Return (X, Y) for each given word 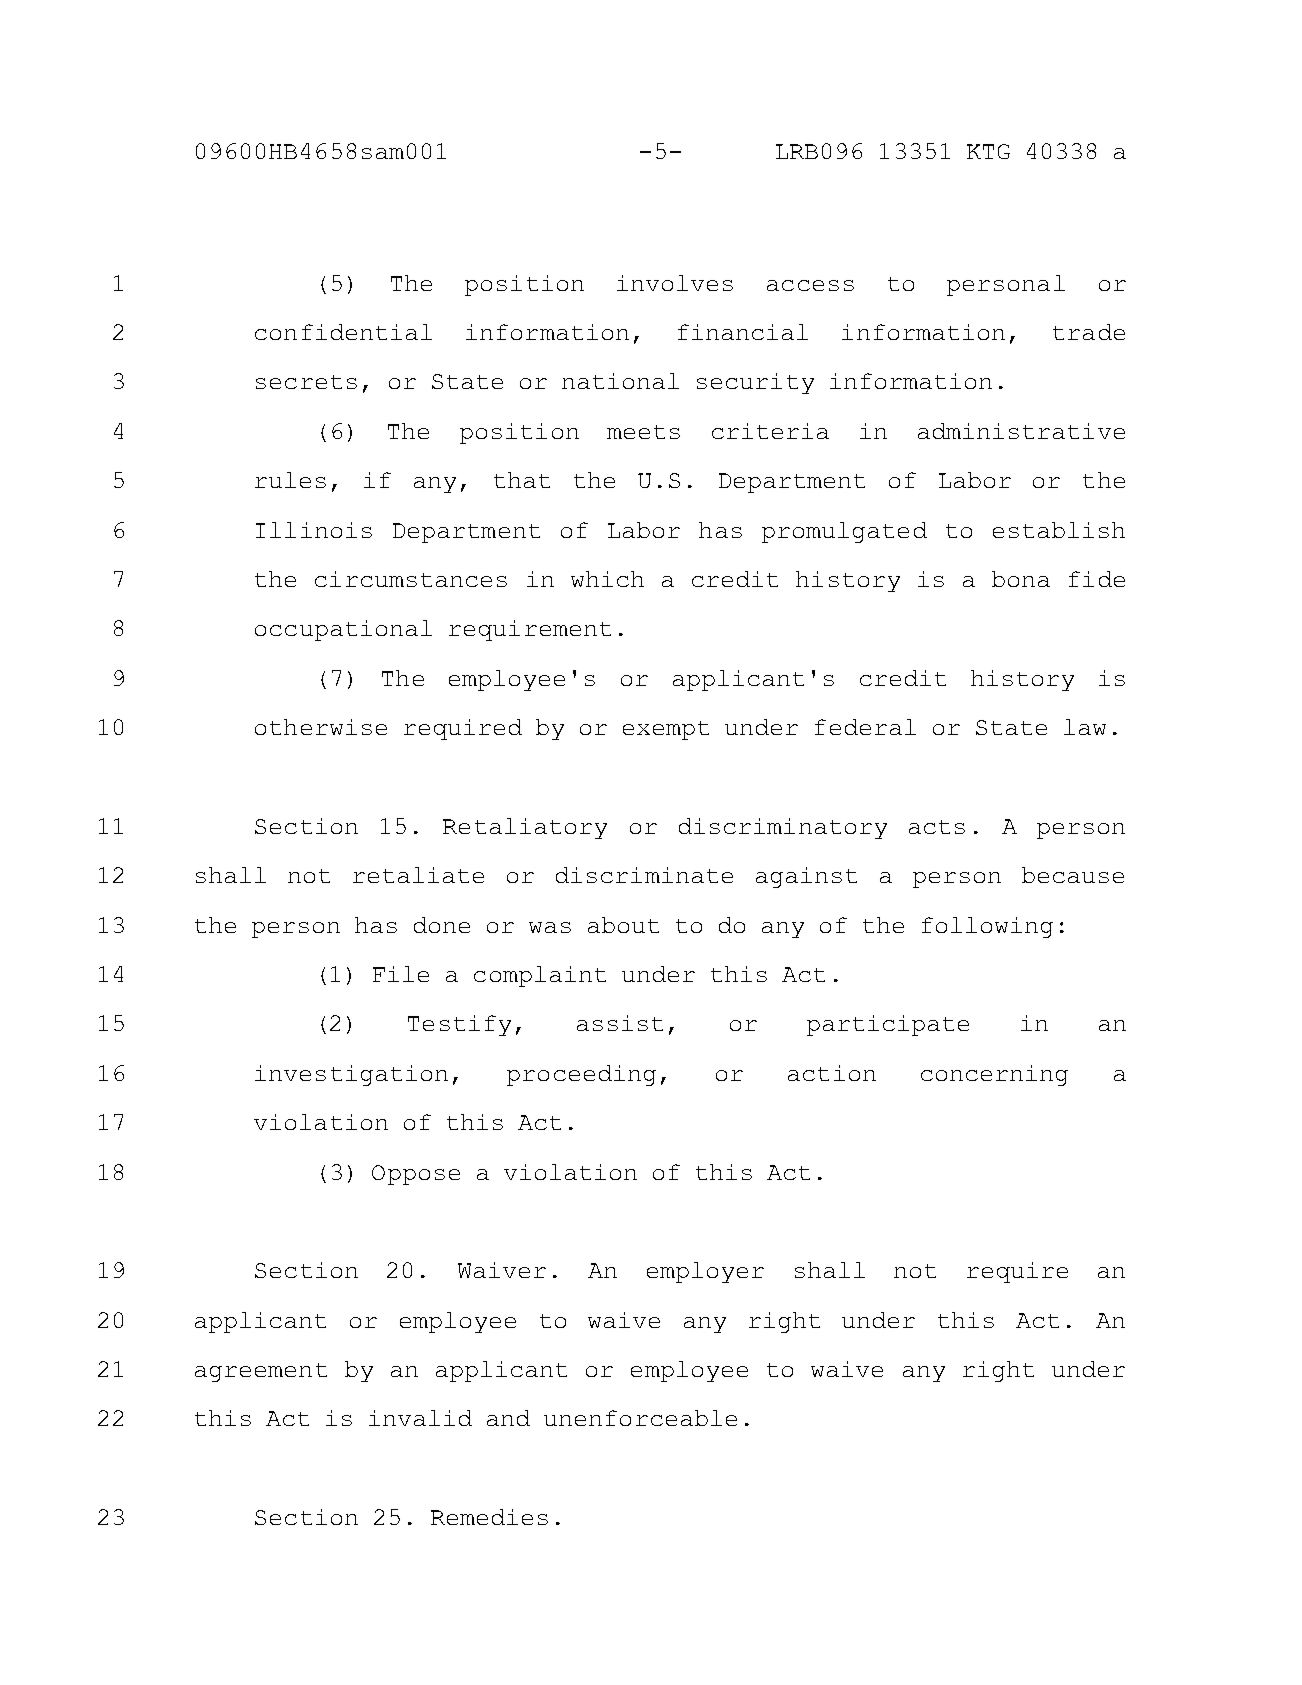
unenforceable (640, 1418)
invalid (420, 1418)
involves (675, 283)
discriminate (644, 875)
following (987, 927)
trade (1089, 332)
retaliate (418, 875)
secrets (306, 382)
